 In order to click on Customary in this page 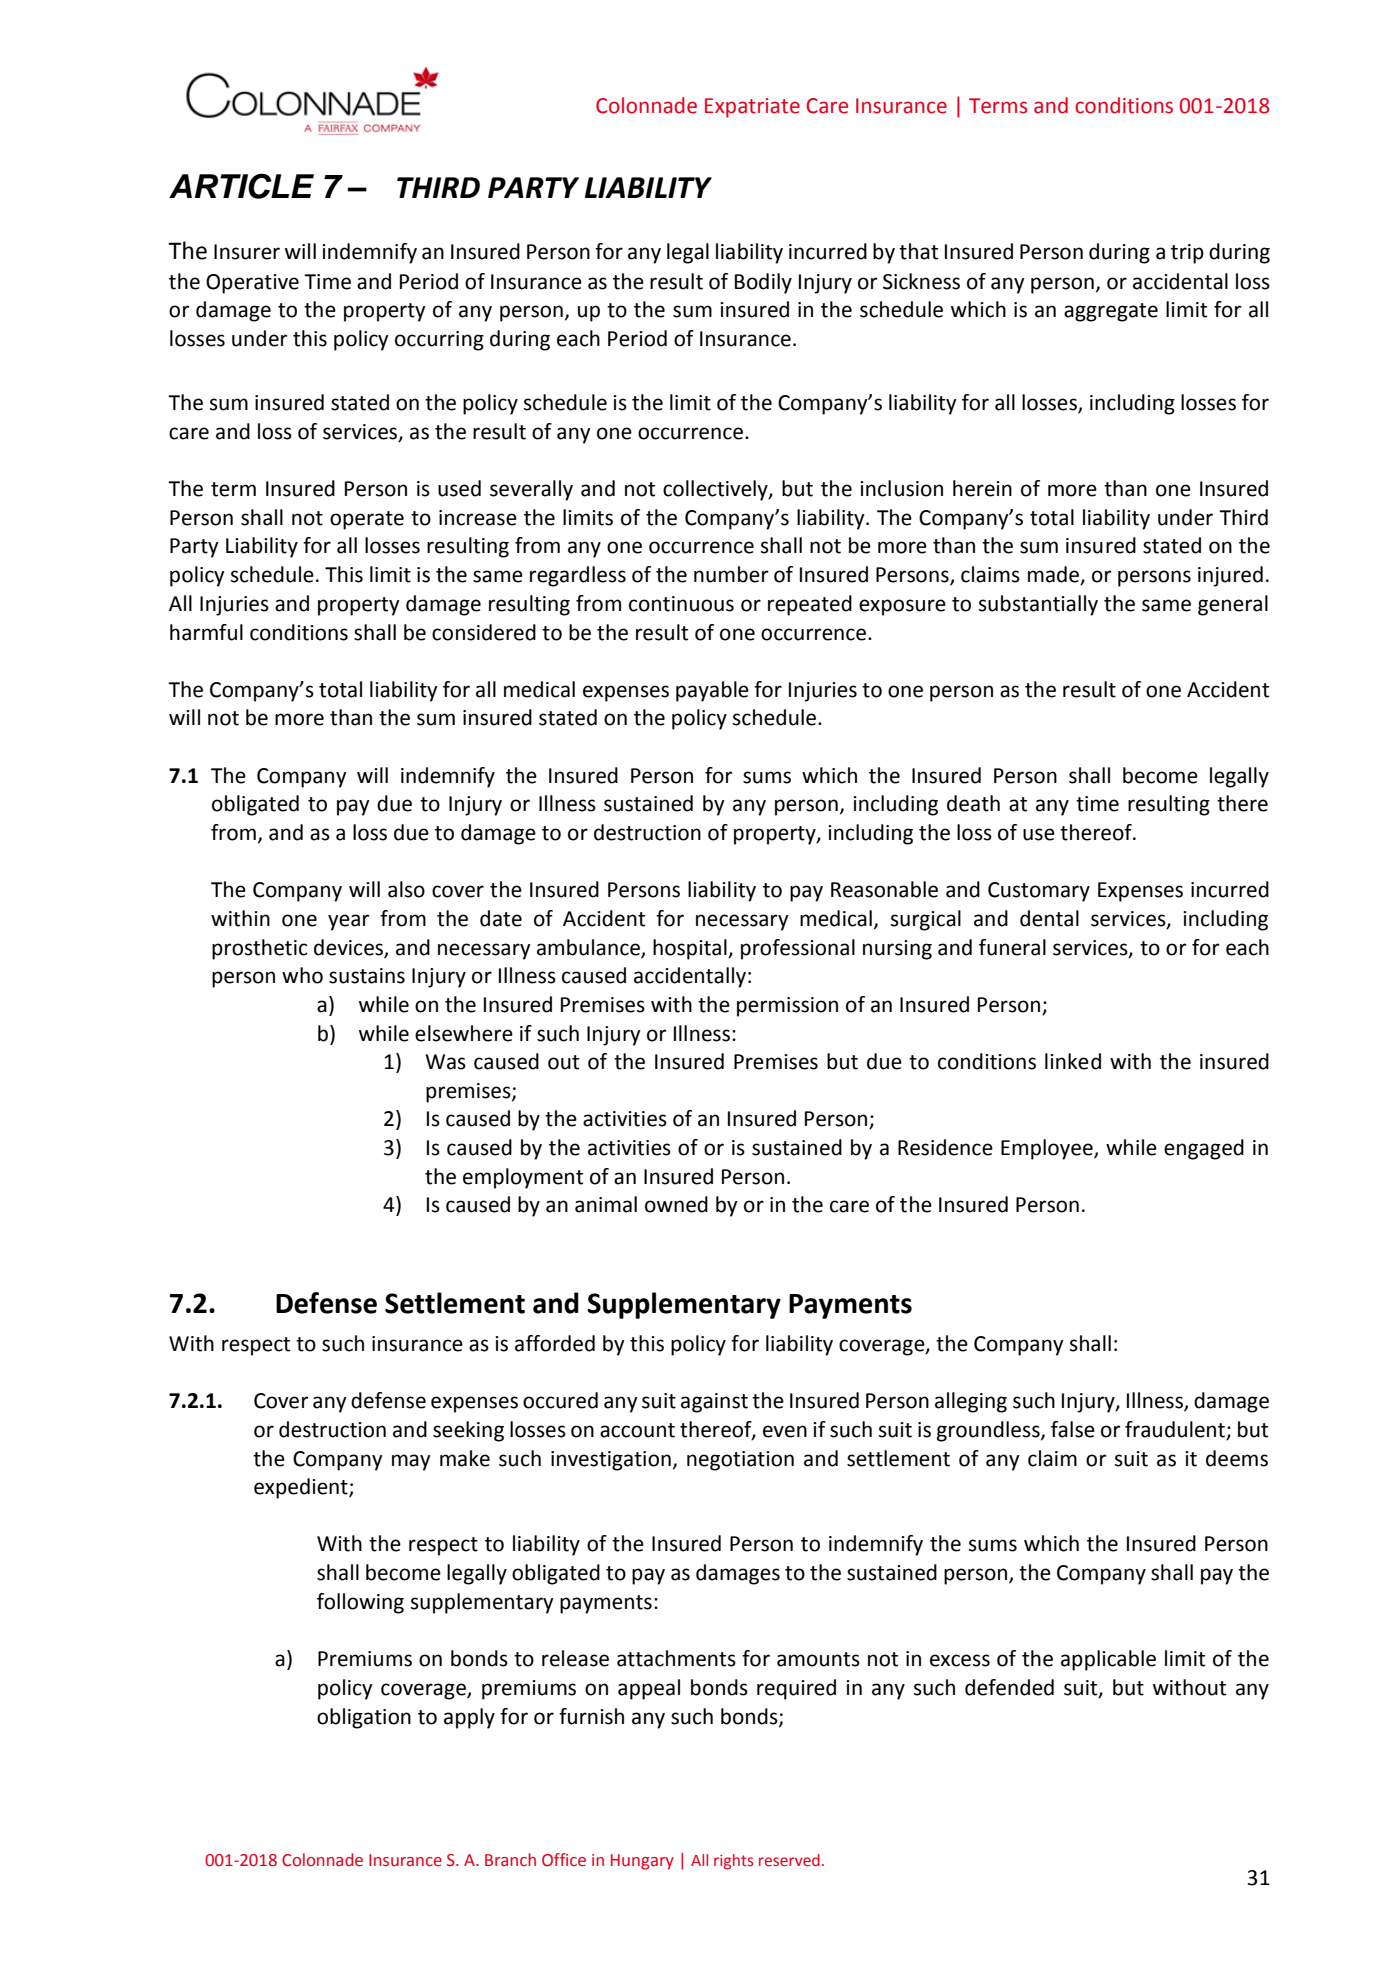, I will do `click(1039, 892)`.
